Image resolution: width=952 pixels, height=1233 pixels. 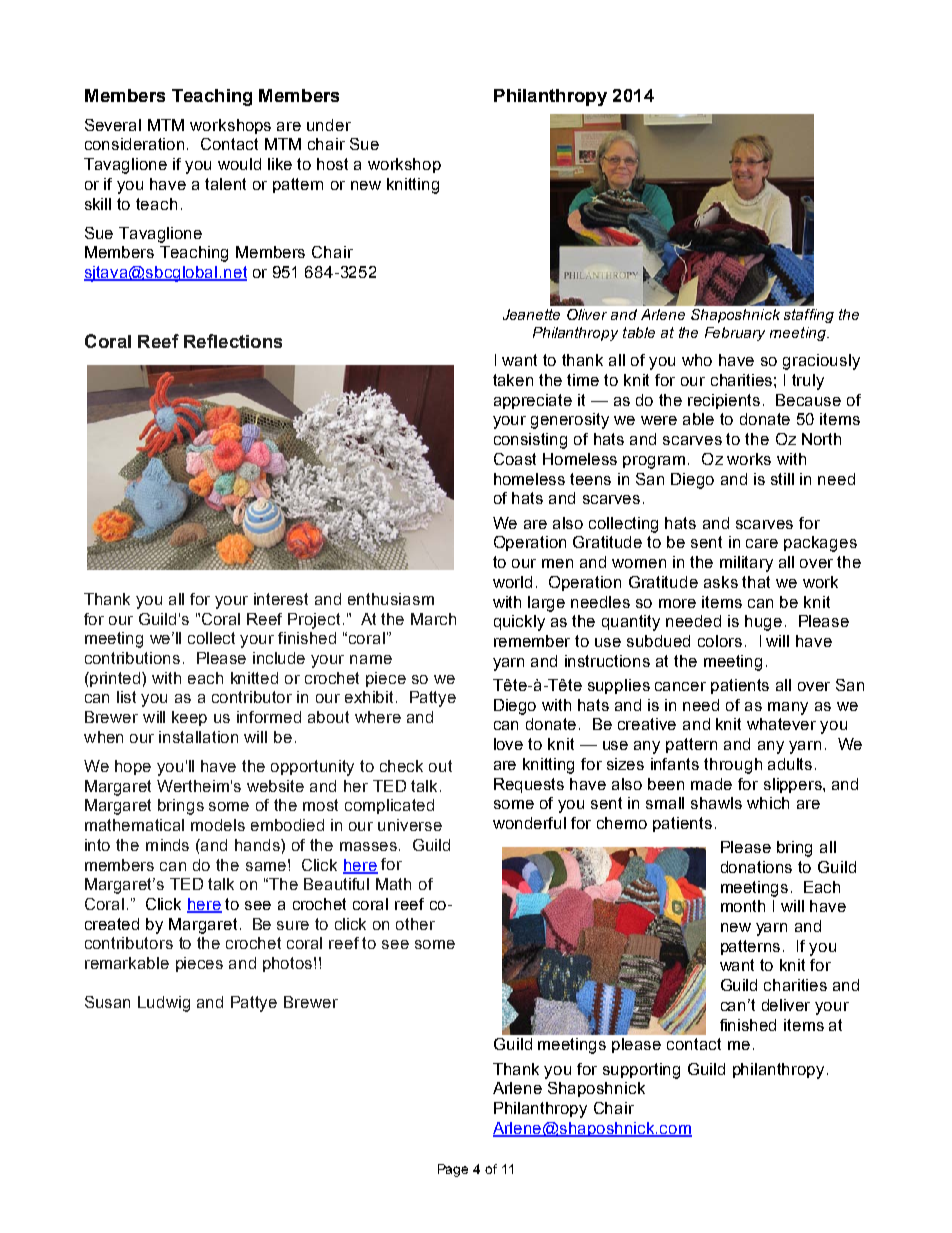 What do you see at coordinates (167, 845) in the image?
I see `minds` at bounding box center [167, 845].
